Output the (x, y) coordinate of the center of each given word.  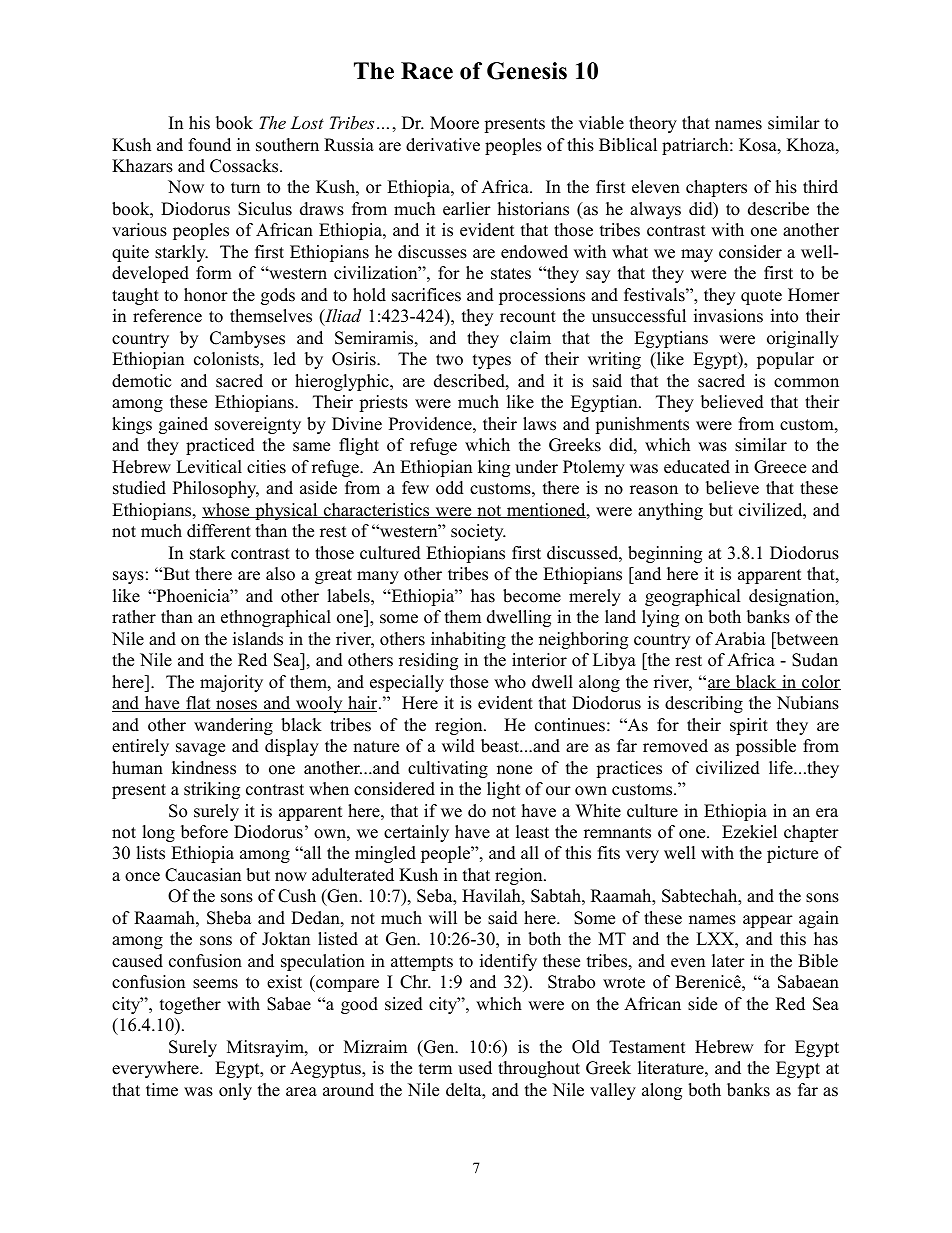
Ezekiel (749, 832)
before (204, 832)
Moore (454, 123)
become (532, 596)
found (210, 145)
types (492, 361)
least (532, 832)
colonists (227, 360)
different (219, 531)
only (235, 1091)
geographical (693, 597)
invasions (728, 316)
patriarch (696, 146)
